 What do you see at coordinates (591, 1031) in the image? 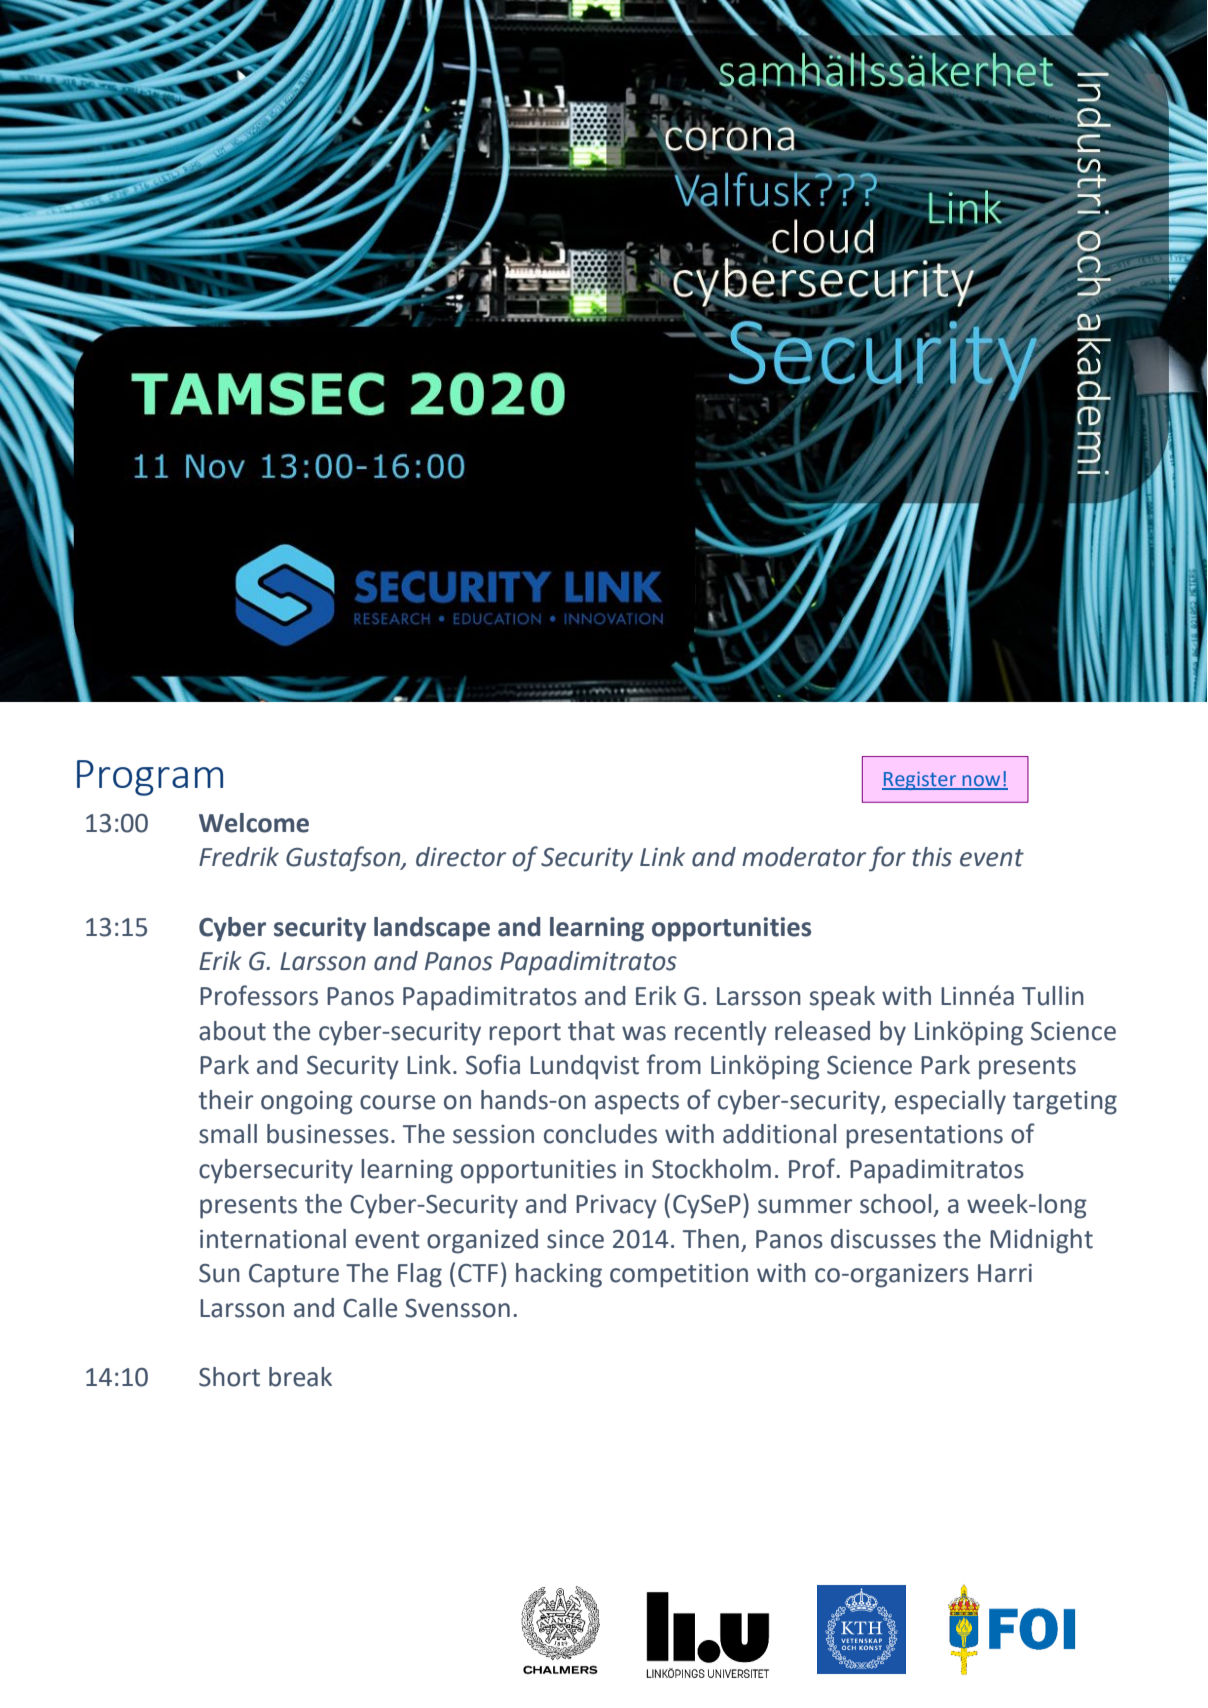
I see `that` at bounding box center [591, 1031].
